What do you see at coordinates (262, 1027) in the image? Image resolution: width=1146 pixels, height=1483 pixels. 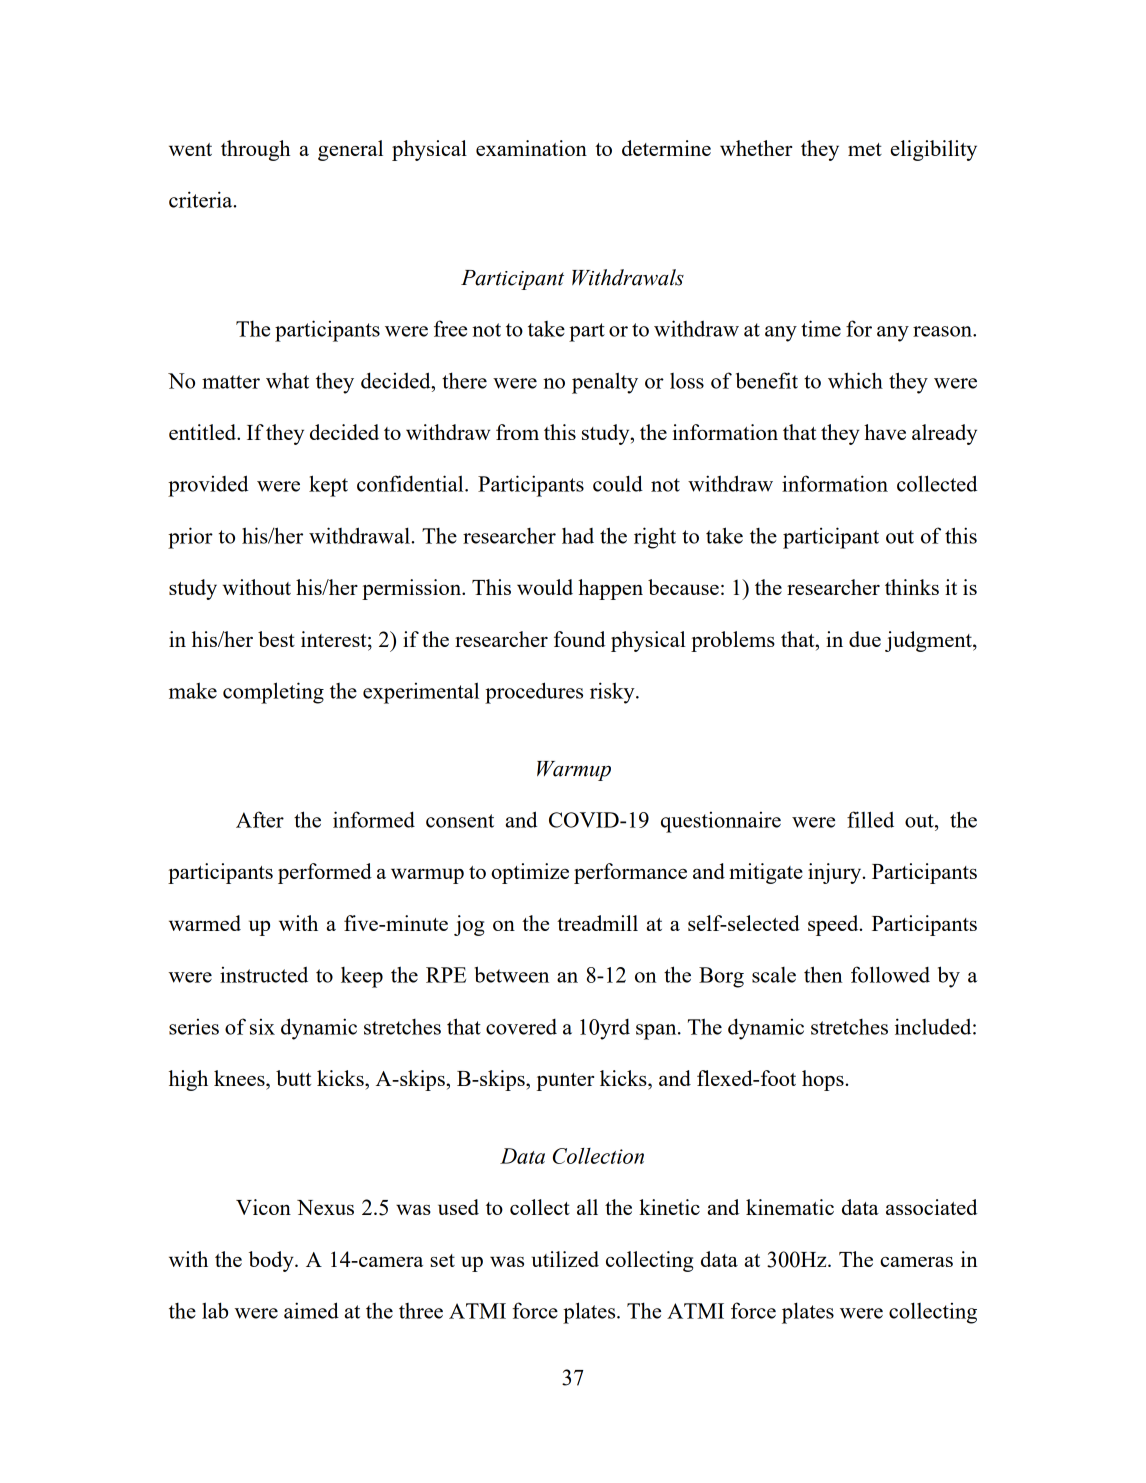 I see `six` at bounding box center [262, 1027].
